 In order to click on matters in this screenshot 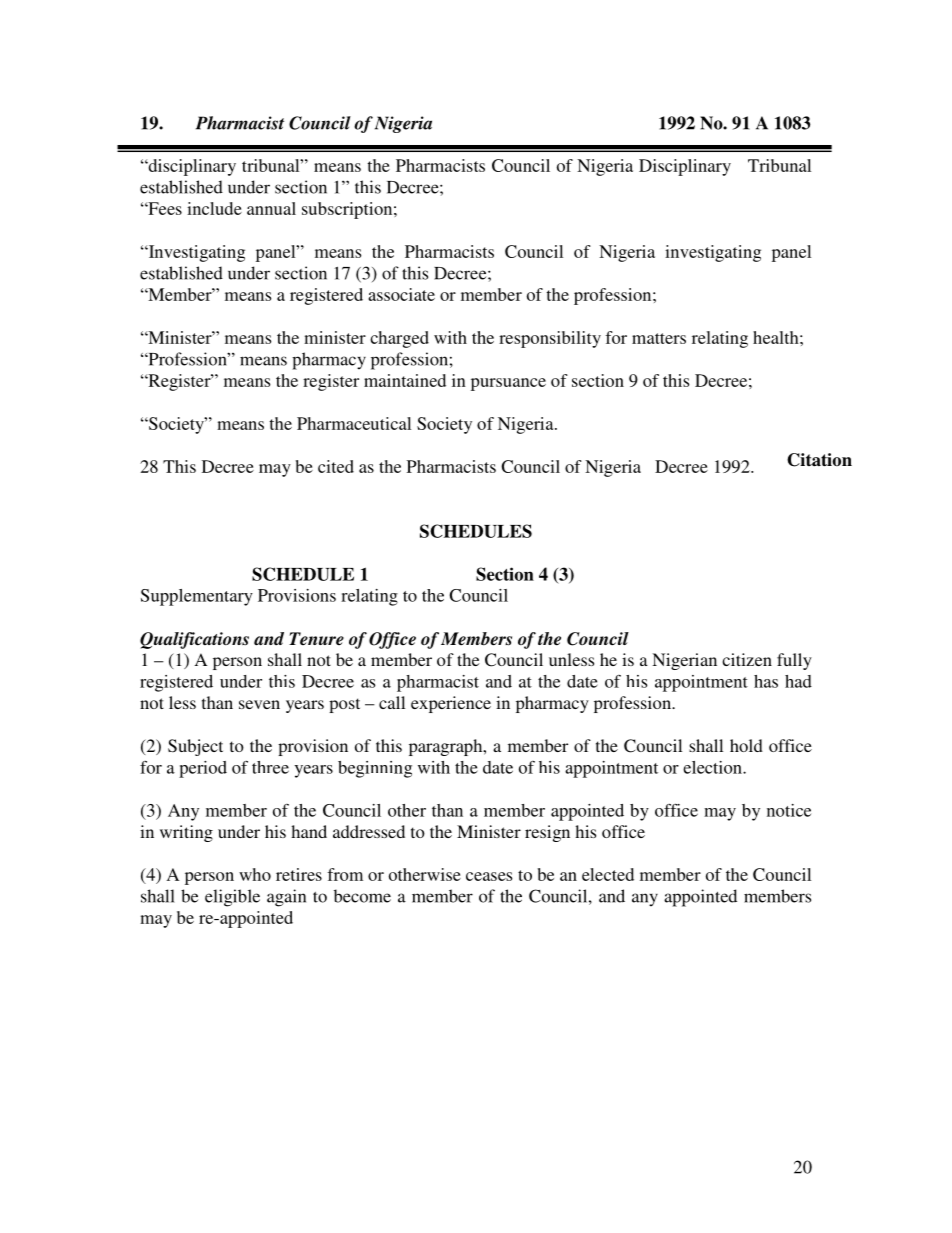, I will do `click(659, 338)`.
